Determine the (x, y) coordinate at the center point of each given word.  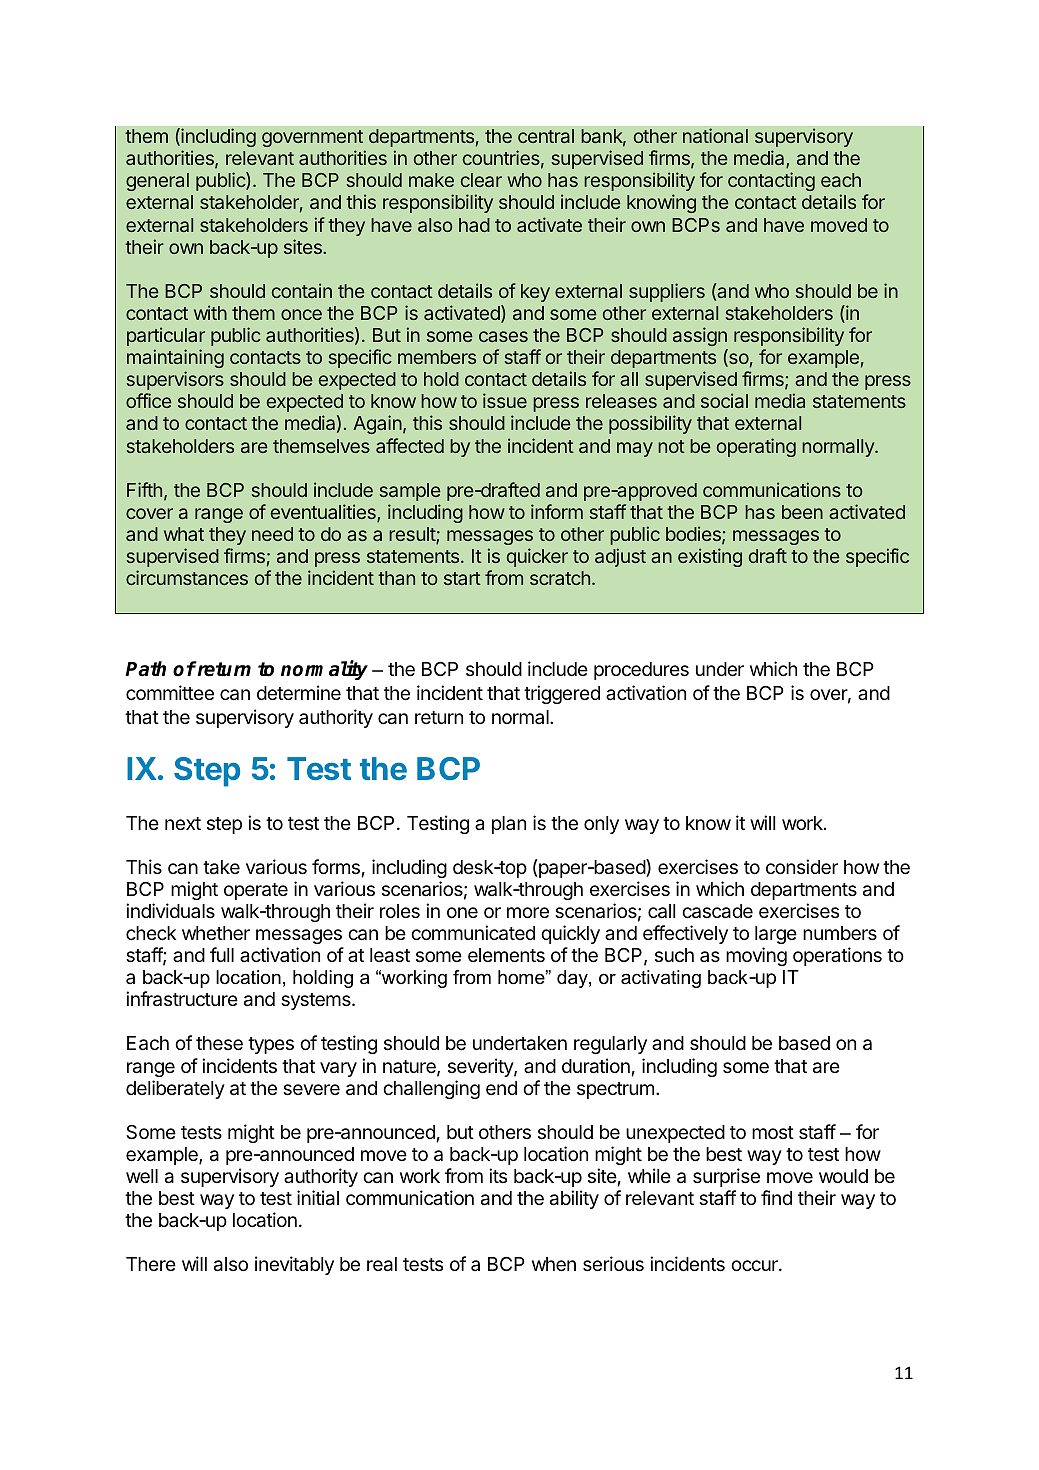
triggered (562, 694)
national (715, 135)
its (498, 1175)
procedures (641, 671)
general (157, 182)
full (222, 954)
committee (170, 692)
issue (505, 400)
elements (506, 955)
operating (756, 447)
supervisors (175, 380)
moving (756, 956)
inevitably (294, 1265)
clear (481, 180)
